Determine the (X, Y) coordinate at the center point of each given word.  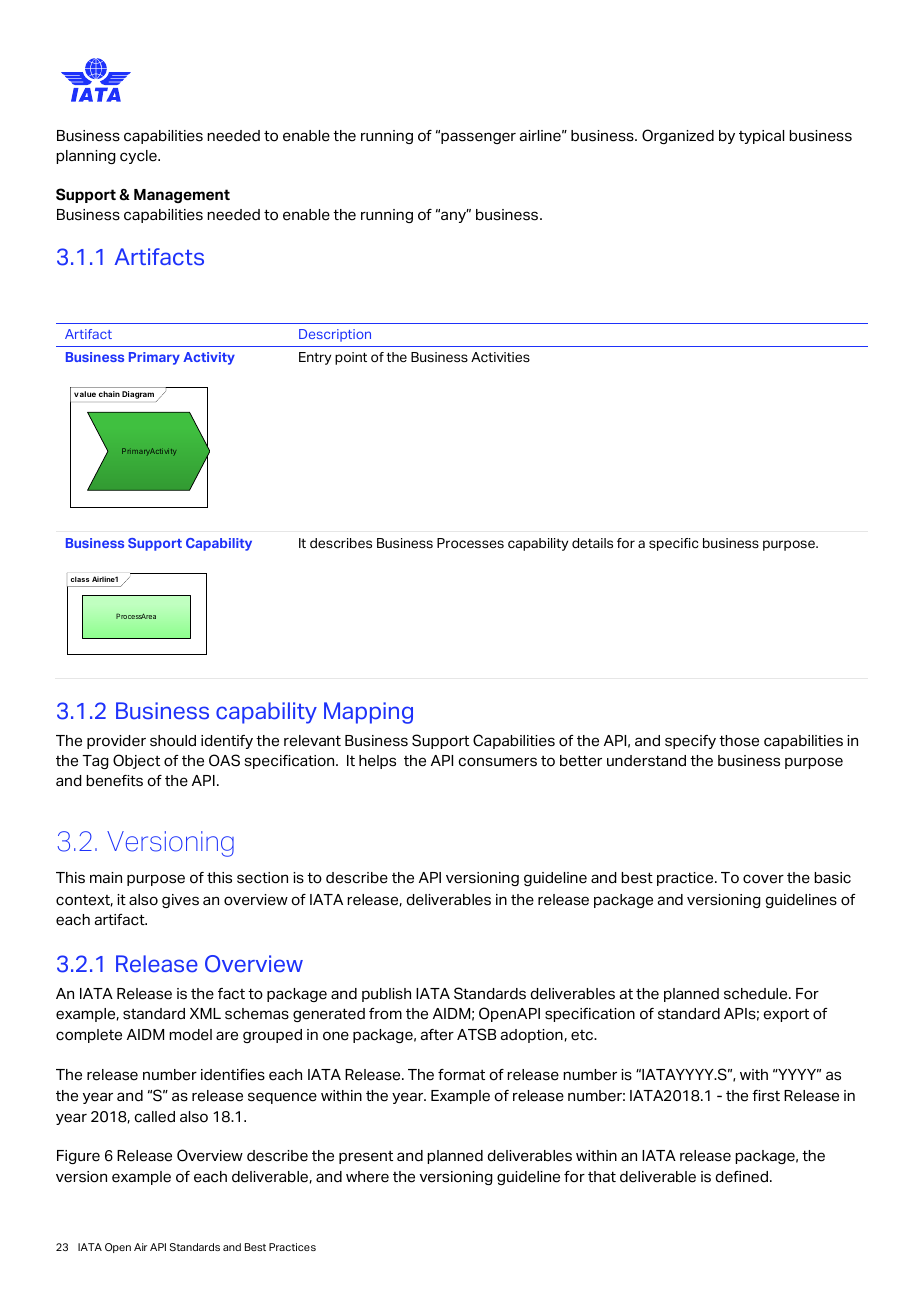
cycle (139, 157)
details (592, 543)
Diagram (138, 395)
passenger (477, 137)
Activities (500, 357)
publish (386, 995)
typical (761, 137)
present (366, 1157)
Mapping (368, 713)
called (154, 1117)
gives (180, 901)
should (173, 741)
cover (763, 879)
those (739, 741)
